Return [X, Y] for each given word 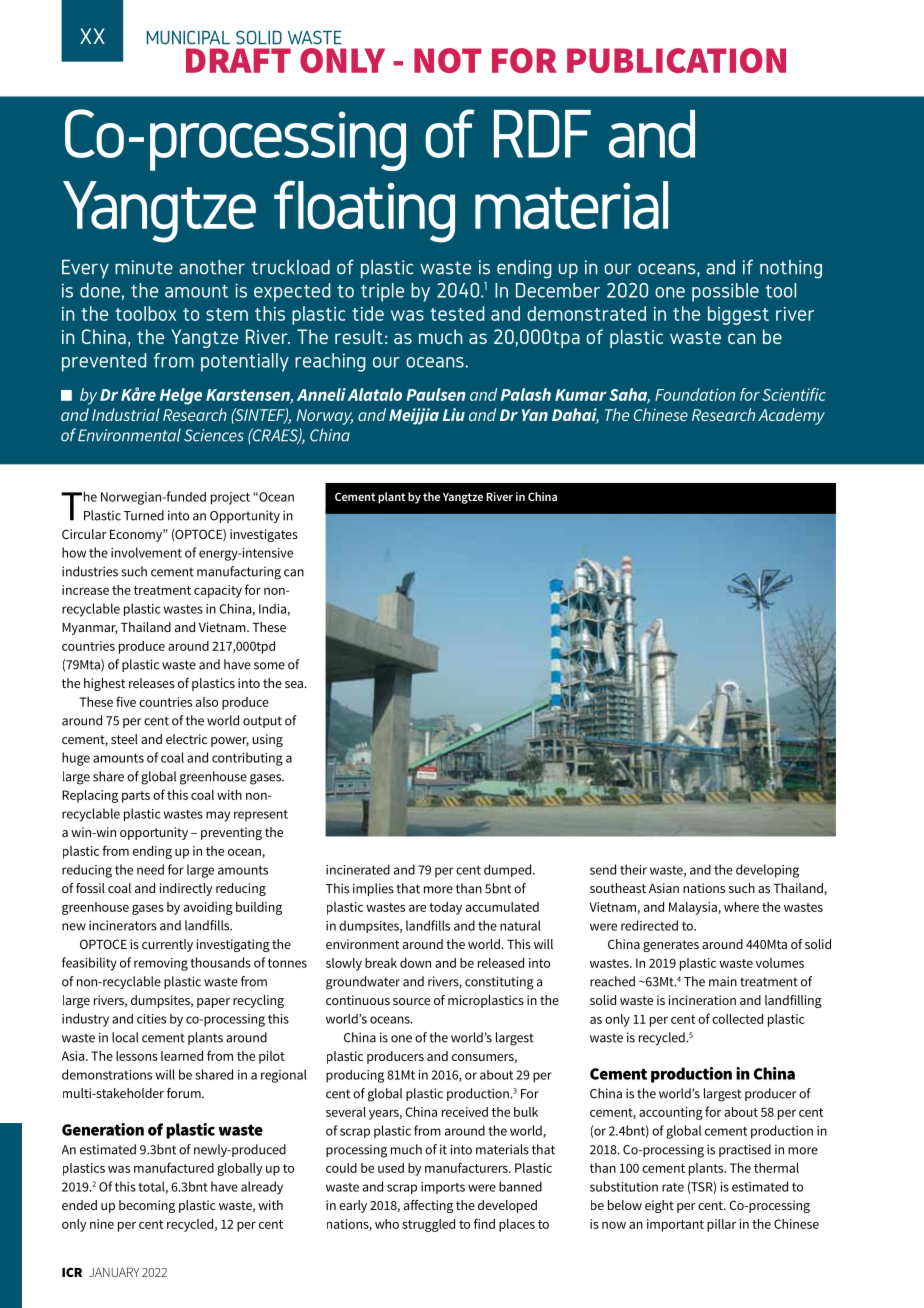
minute [144, 267]
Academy [791, 416]
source [411, 1001]
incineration [702, 1000]
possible [725, 292]
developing [767, 871]
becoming [147, 1206]
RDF [542, 134]
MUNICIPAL [188, 37]
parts [136, 797]
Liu [454, 414]
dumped [509, 870]
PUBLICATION [676, 60]
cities [151, 1019]
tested [457, 313]
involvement [146, 552]
